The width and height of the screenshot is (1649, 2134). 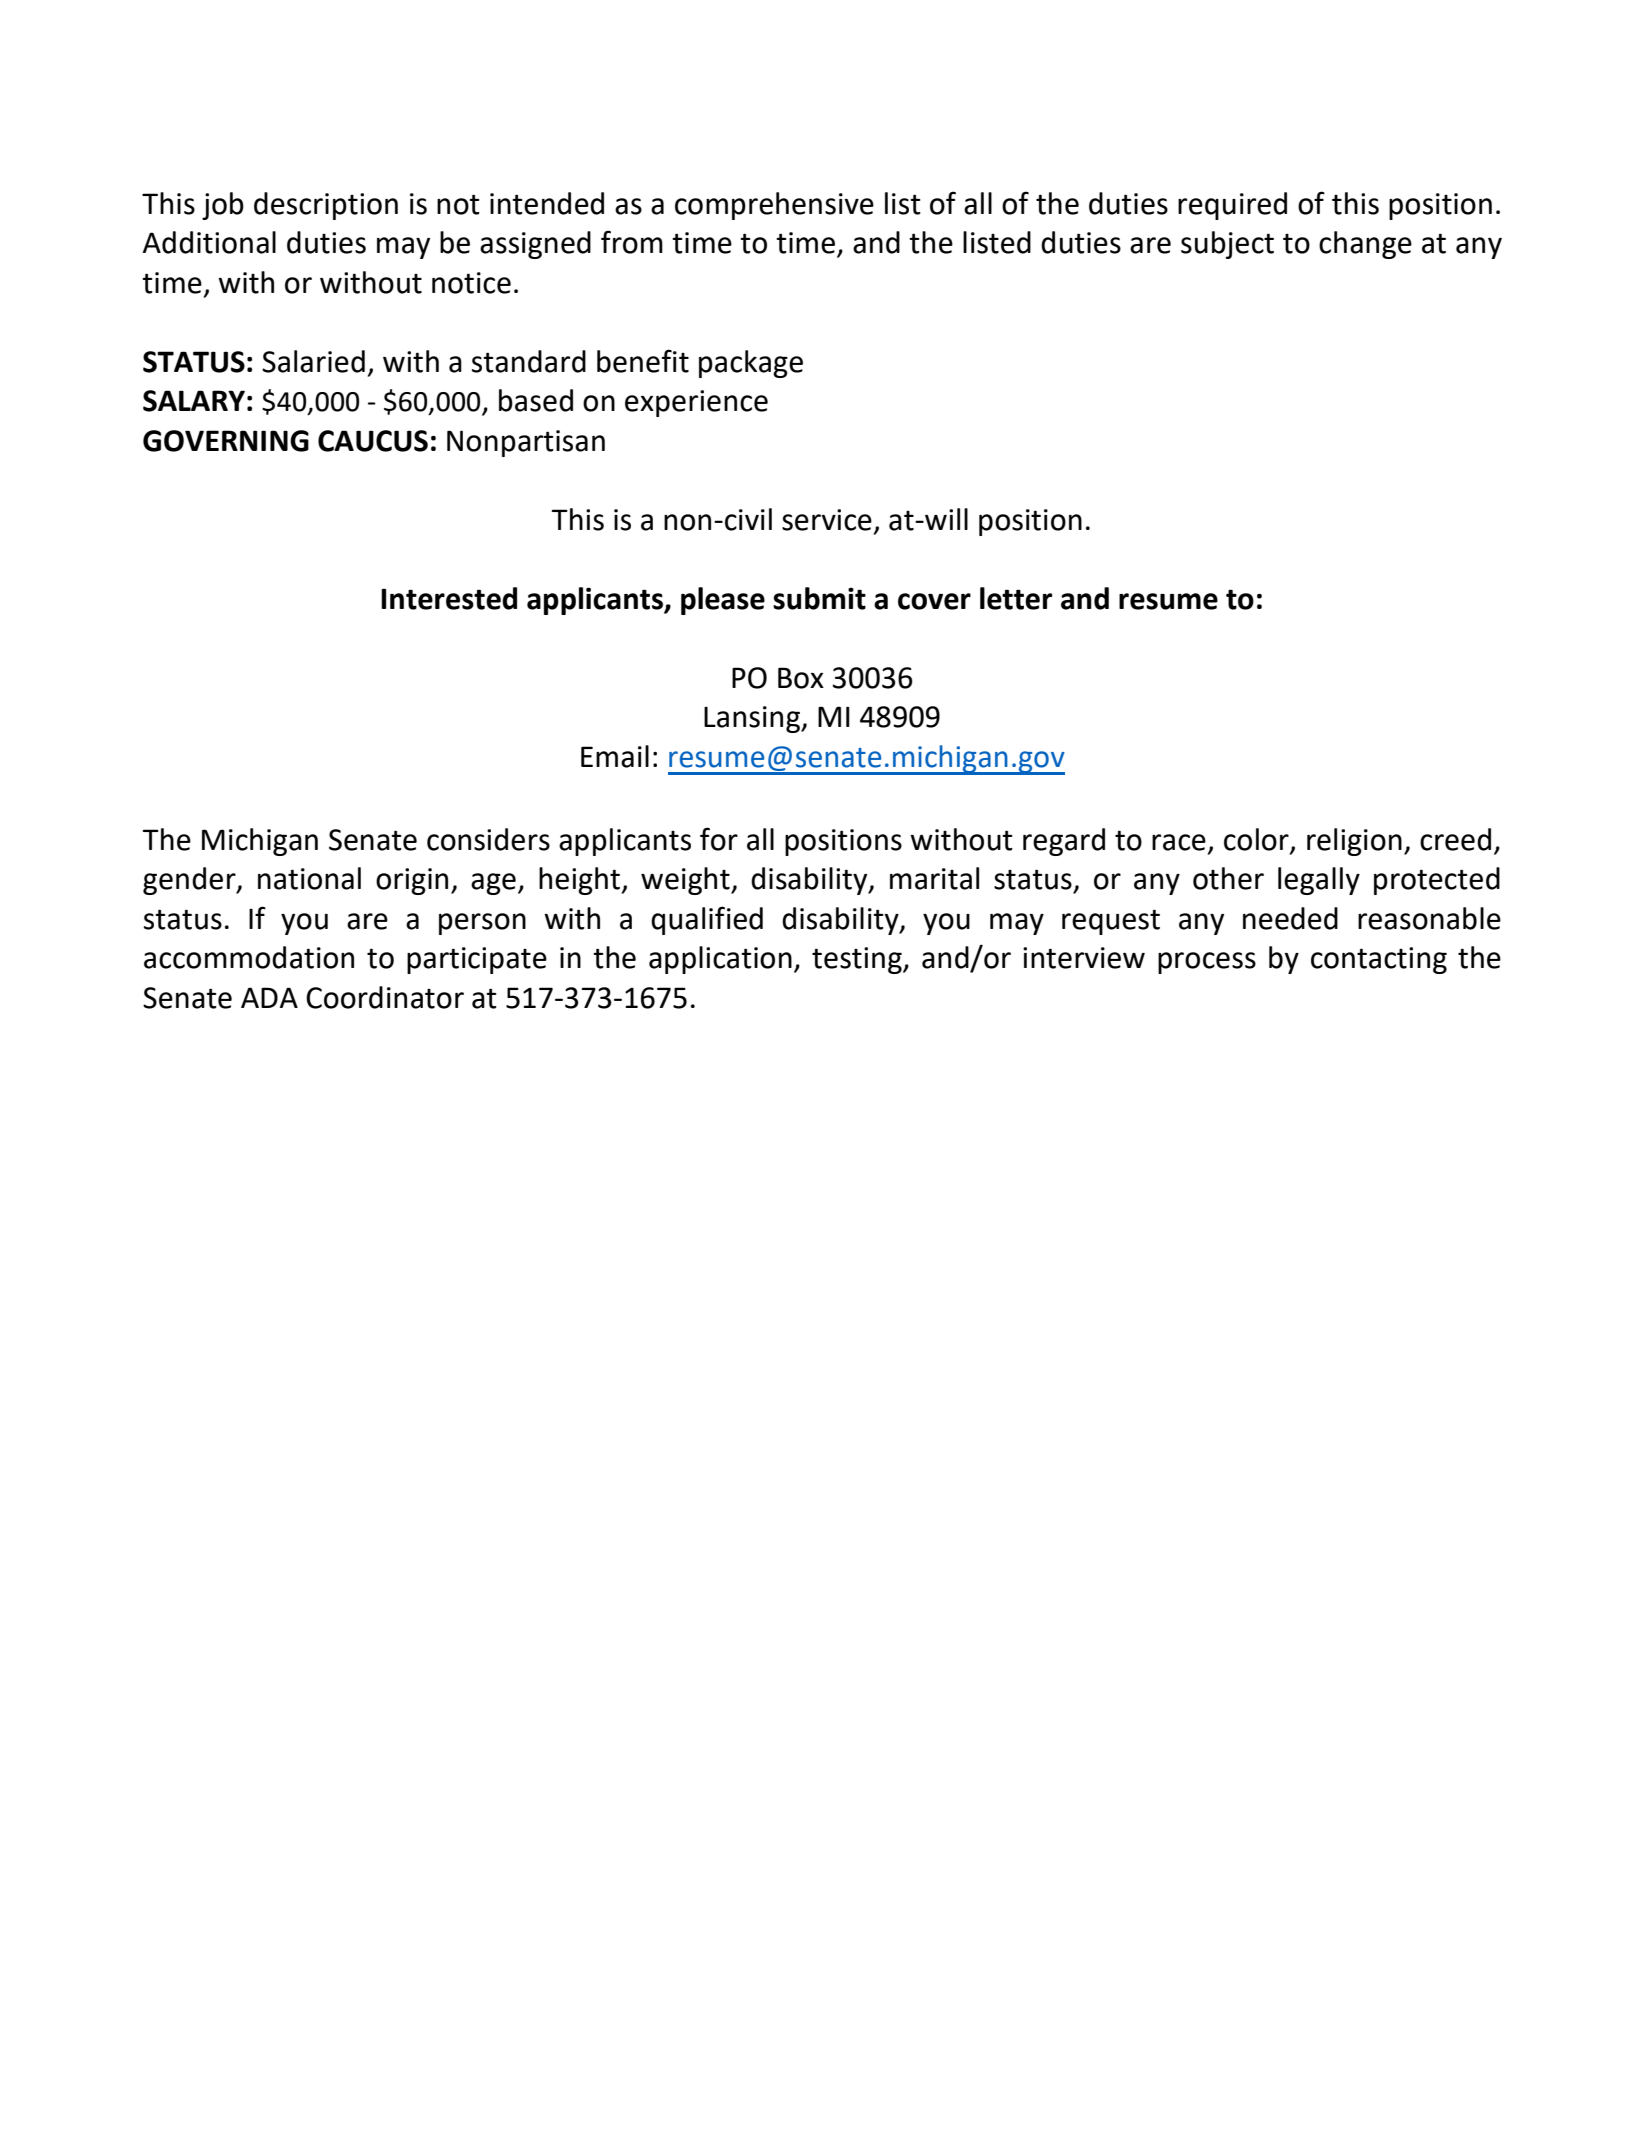 I want to click on color, so click(x=1257, y=840).
